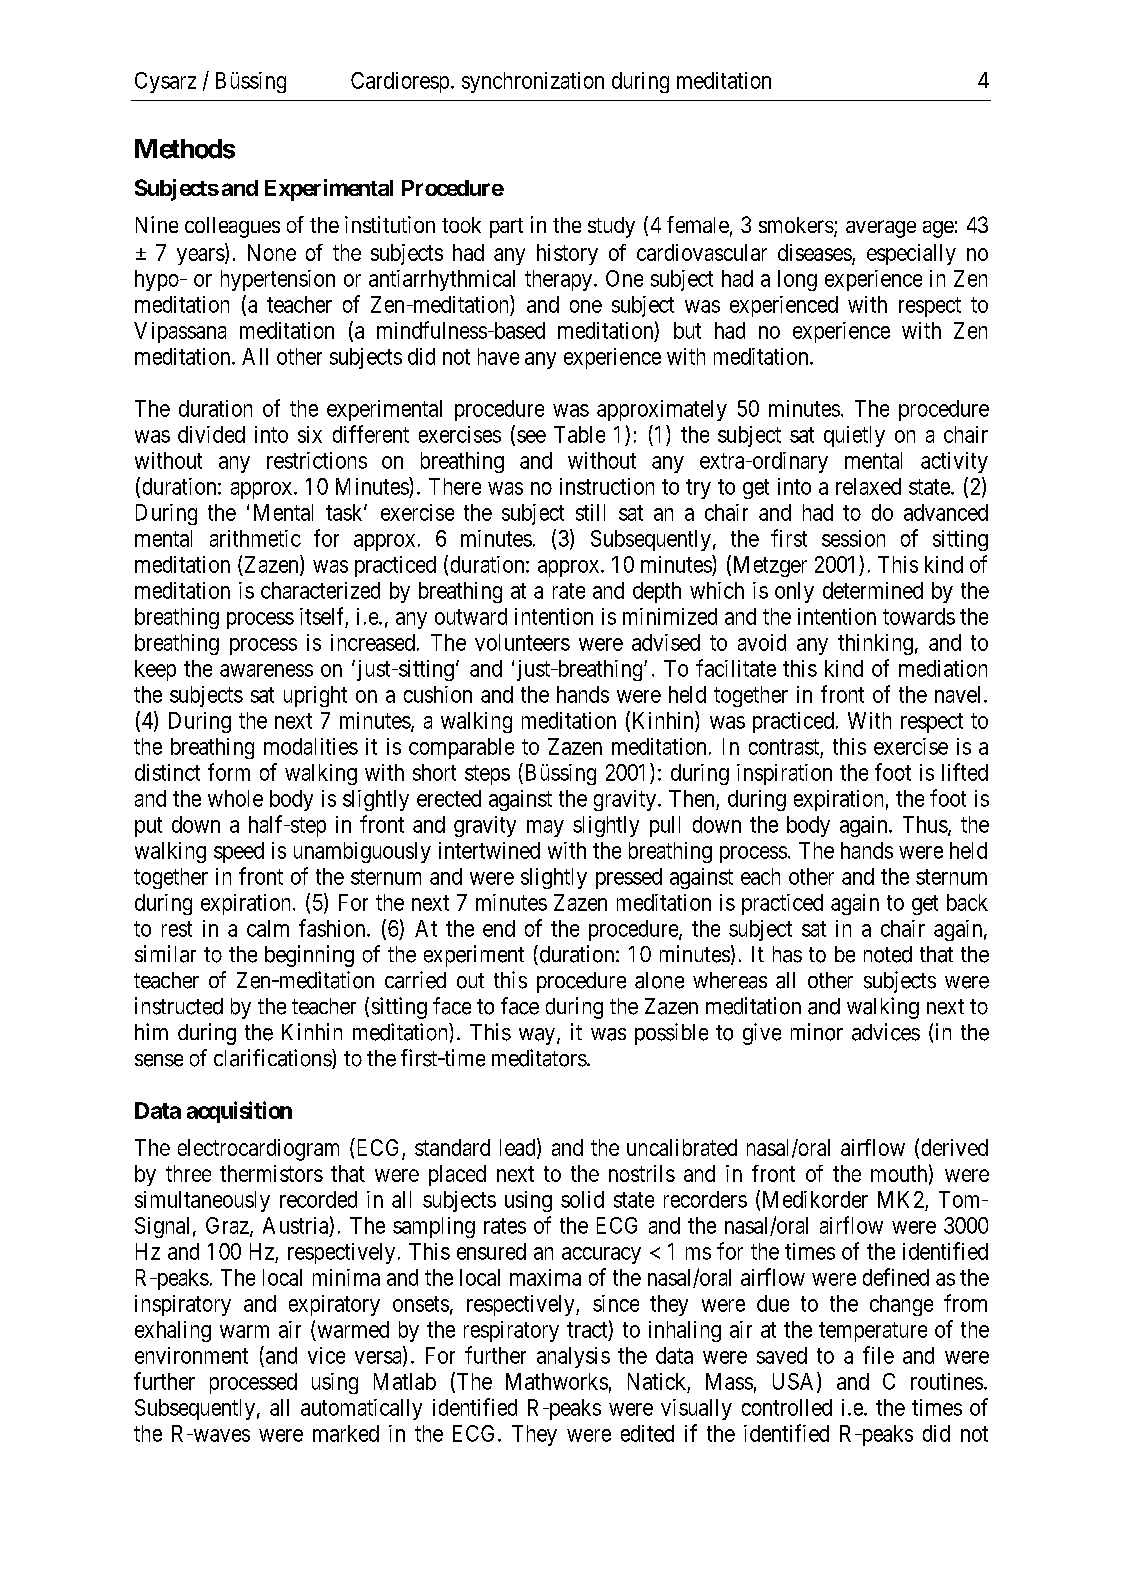 This document has width=1121, height=1586. Describe the element at coordinates (229, 772) in the document. I see `form` at that location.
